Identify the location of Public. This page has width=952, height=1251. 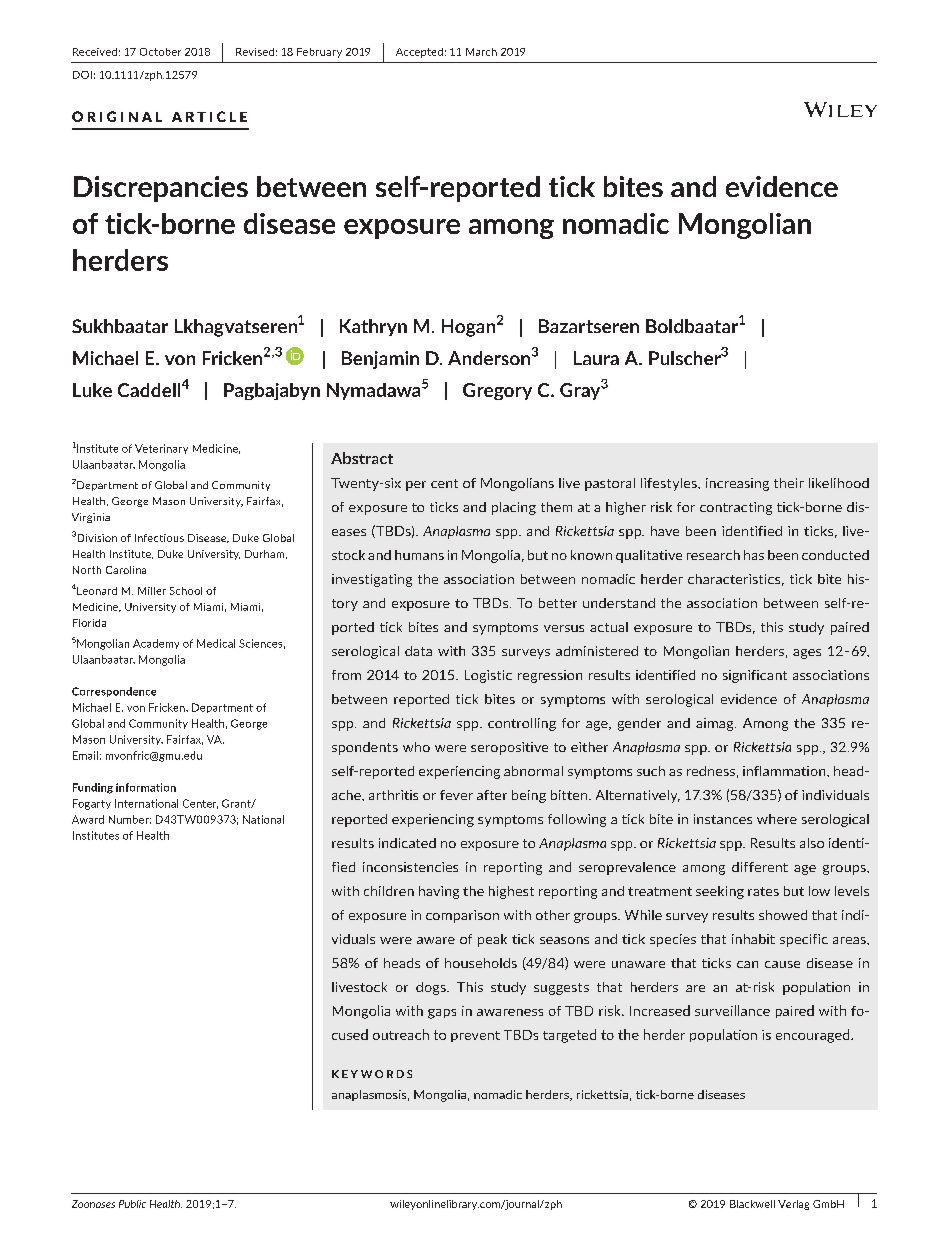
(132, 1204).
